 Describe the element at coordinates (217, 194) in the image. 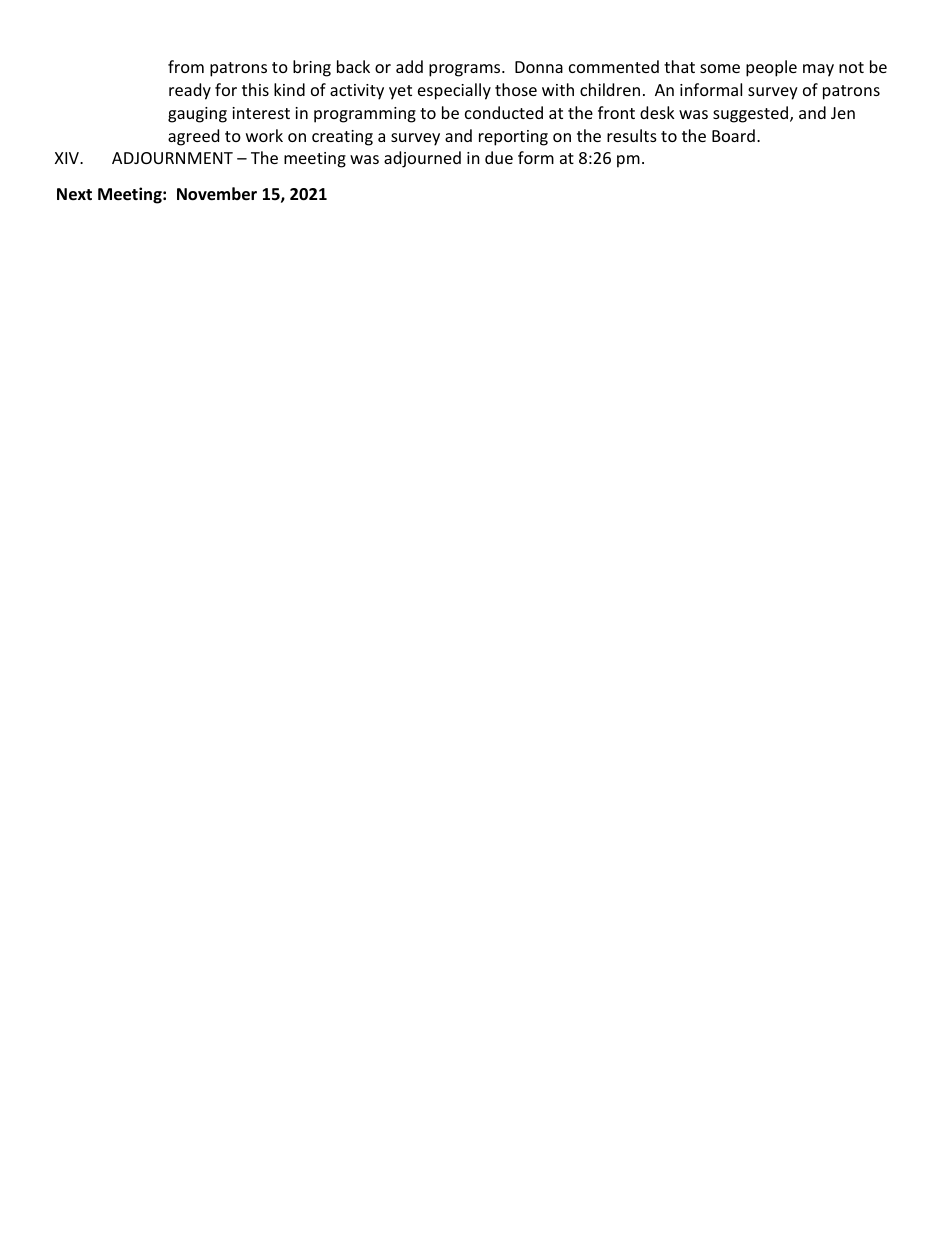

I see `November` at that location.
